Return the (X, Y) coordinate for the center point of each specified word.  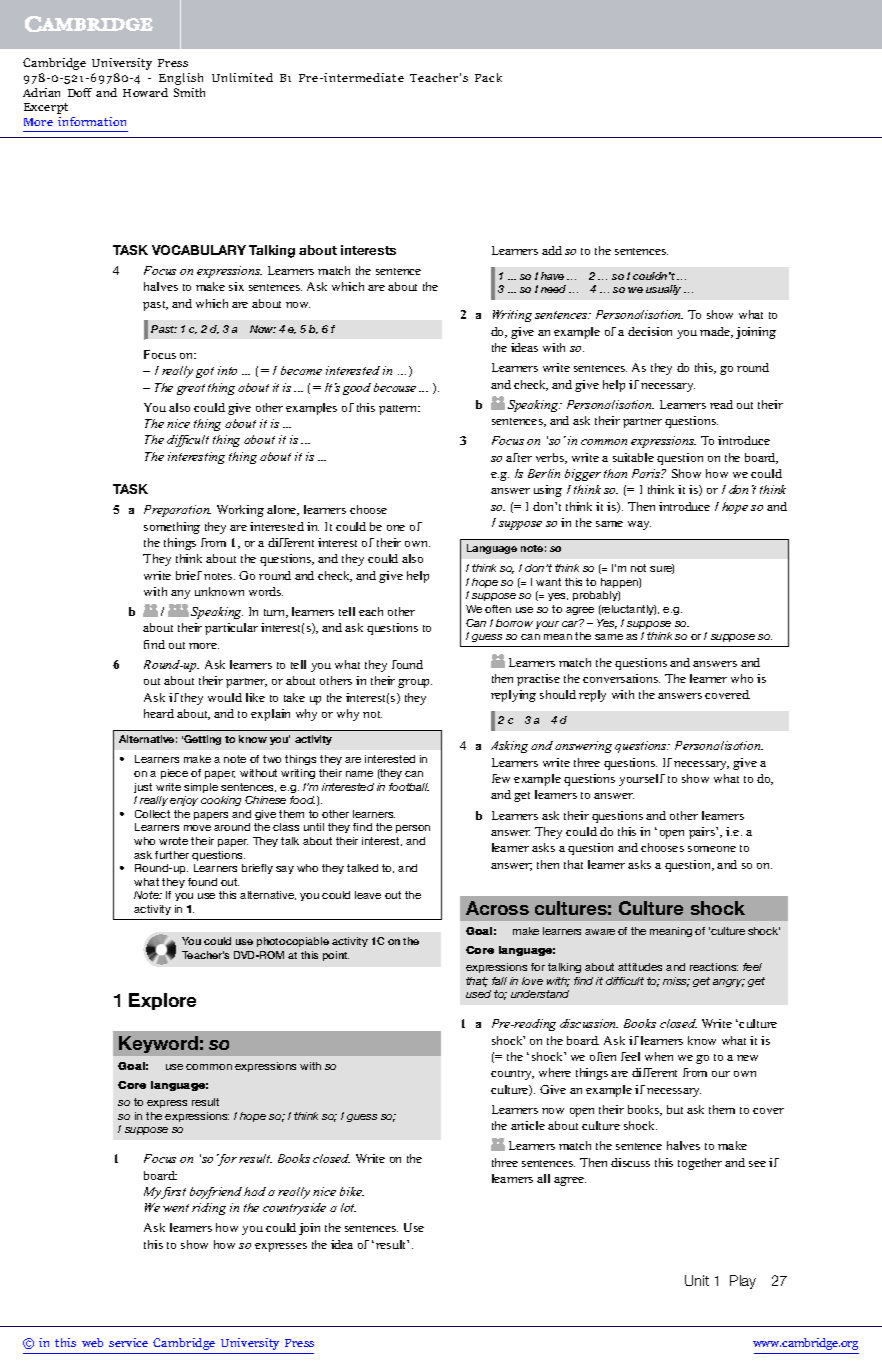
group (415, 683)
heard (159, 713)
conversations (621, 678)
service (128, 1342)
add (552, 250)
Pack (488, 77)
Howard (145, 92)
